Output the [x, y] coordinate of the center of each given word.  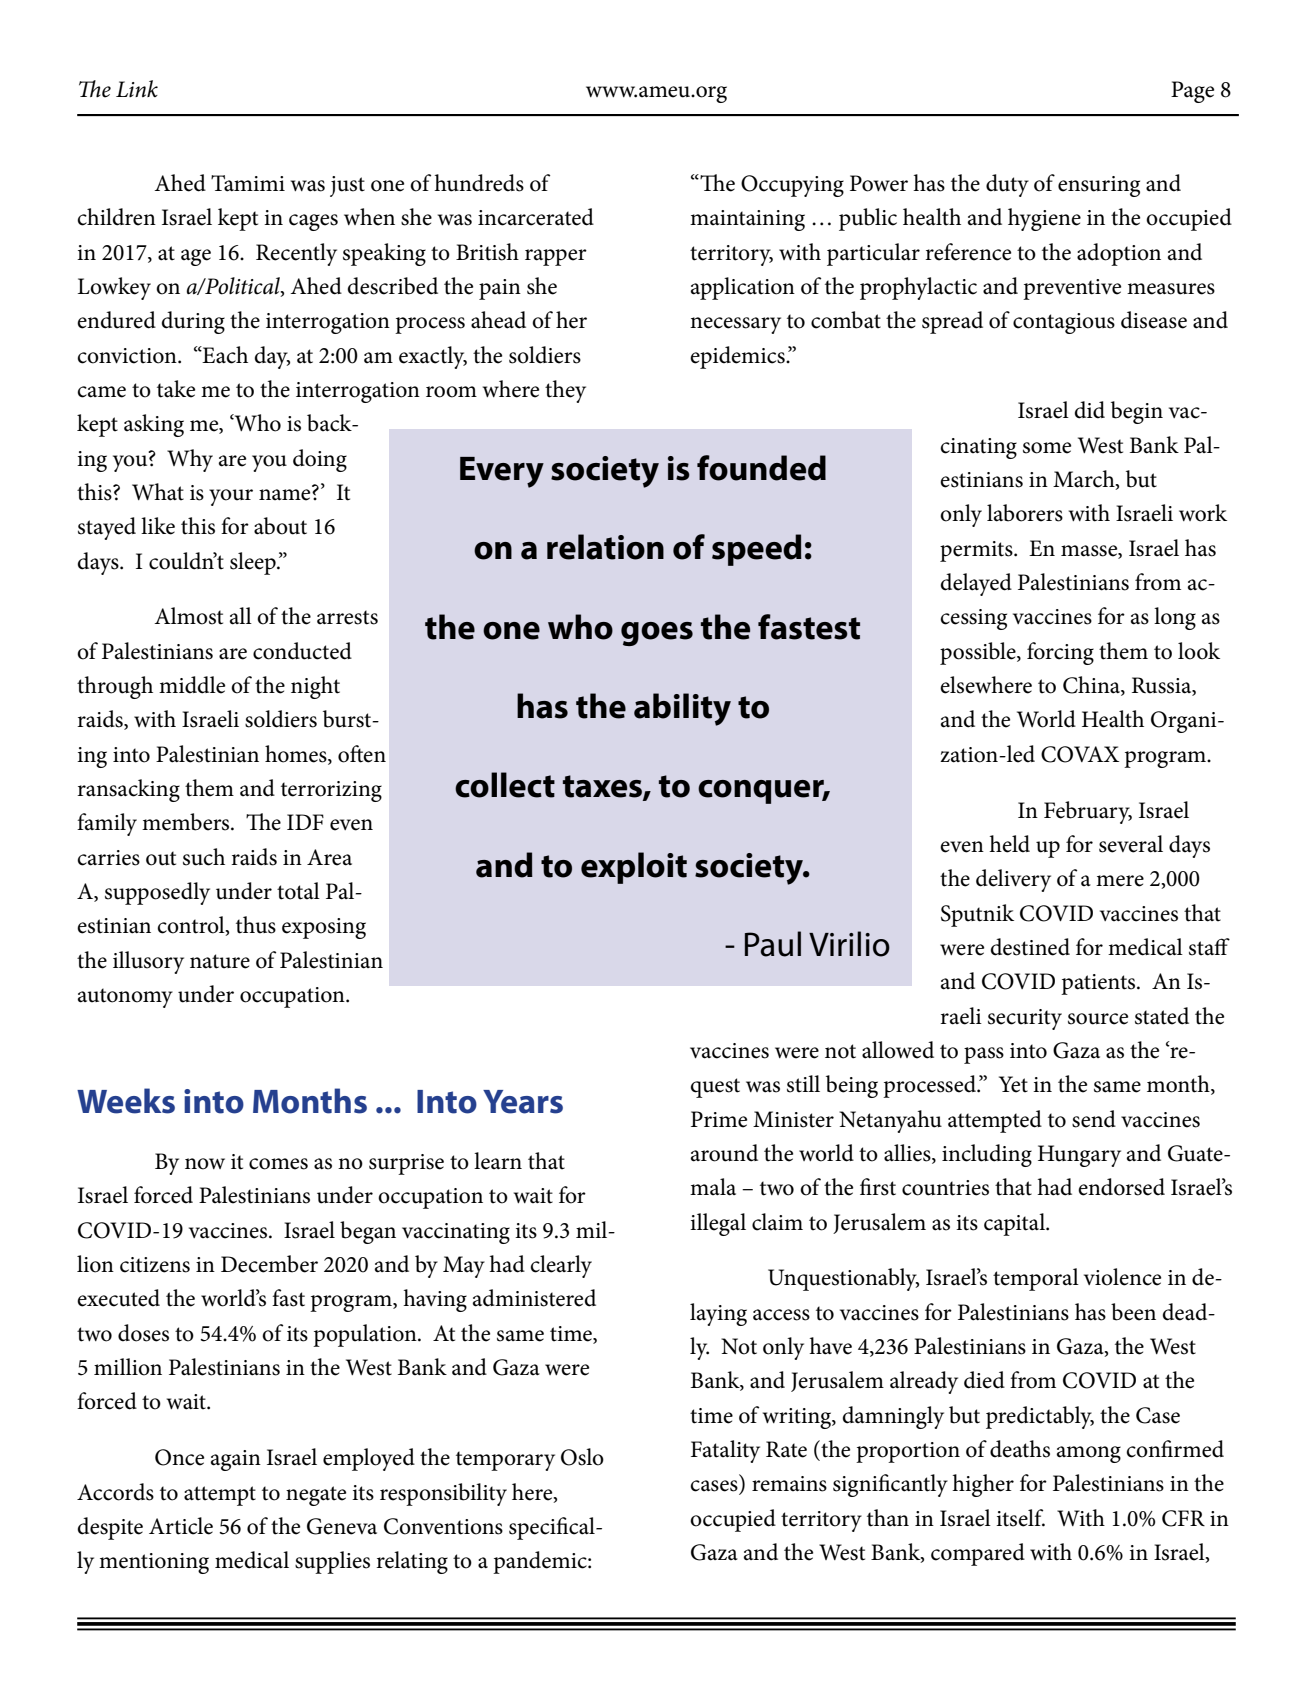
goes [657, 634]
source [1098, 1019]
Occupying [792, 186]
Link [137, 88]
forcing [1060, 653]
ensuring [1099, 186]
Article [181, 1526]
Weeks [126, 1101]
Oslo [582, 1457]
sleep [254, 563]
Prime [719, 1119]
